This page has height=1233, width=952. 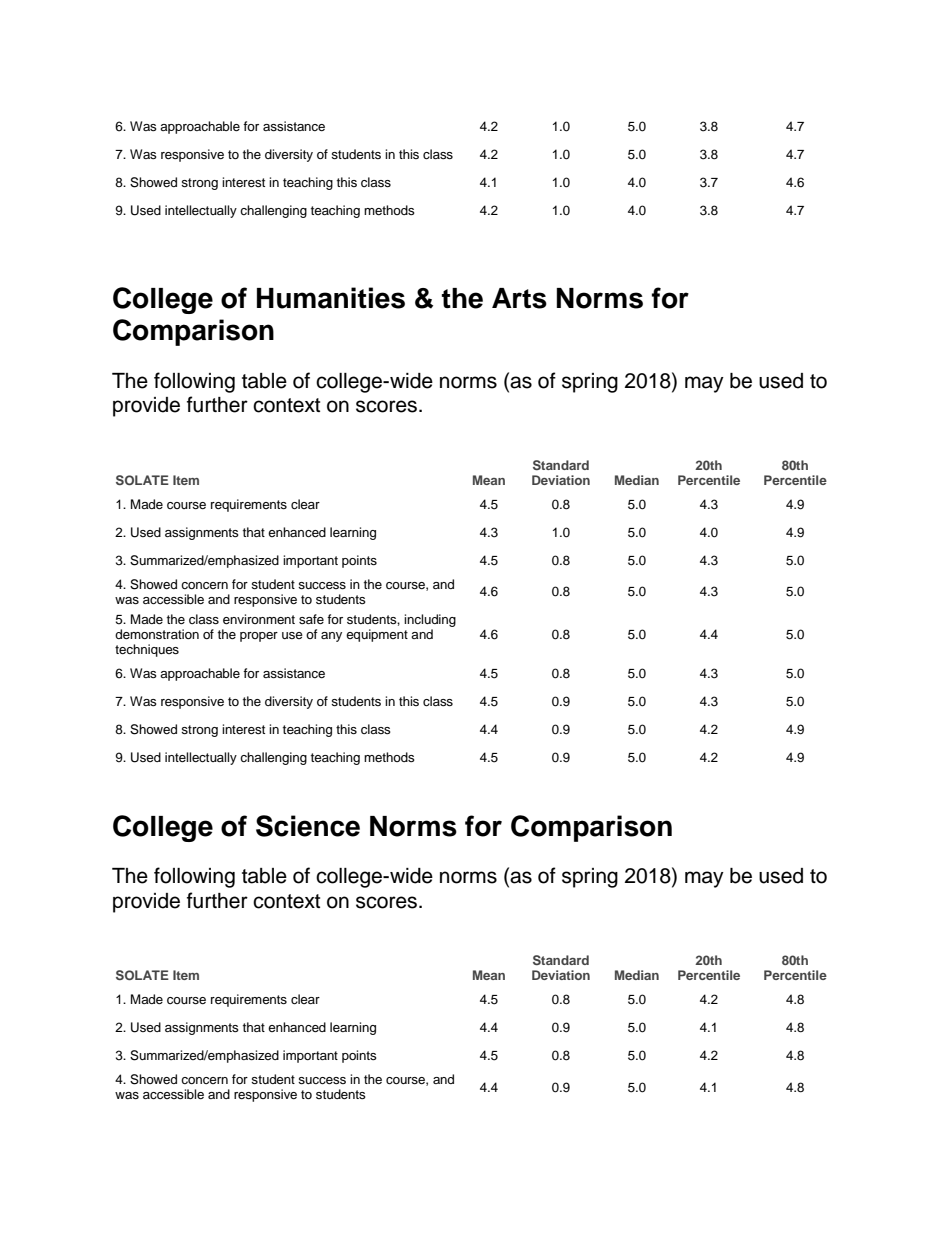 I want to click on Science, so click(x=308, y=826).
